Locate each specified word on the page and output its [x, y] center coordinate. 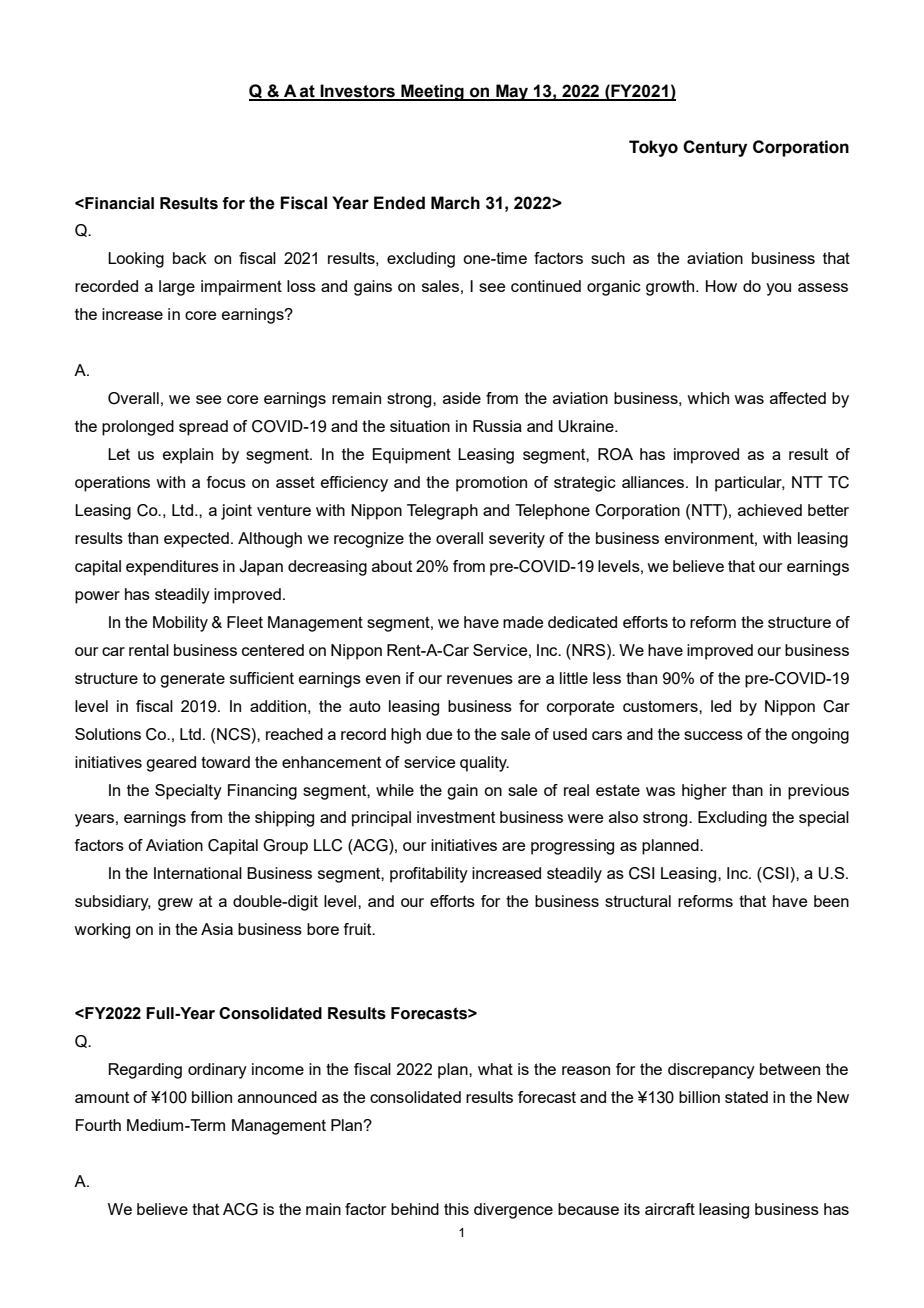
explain [188, 456]
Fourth [98, 1125]
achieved [770, 510]
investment [456, 817]
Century [715, 148]
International [198, 873]
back [190, 258]
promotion [491, 484]
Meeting [432, 92]
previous [818, 792]
